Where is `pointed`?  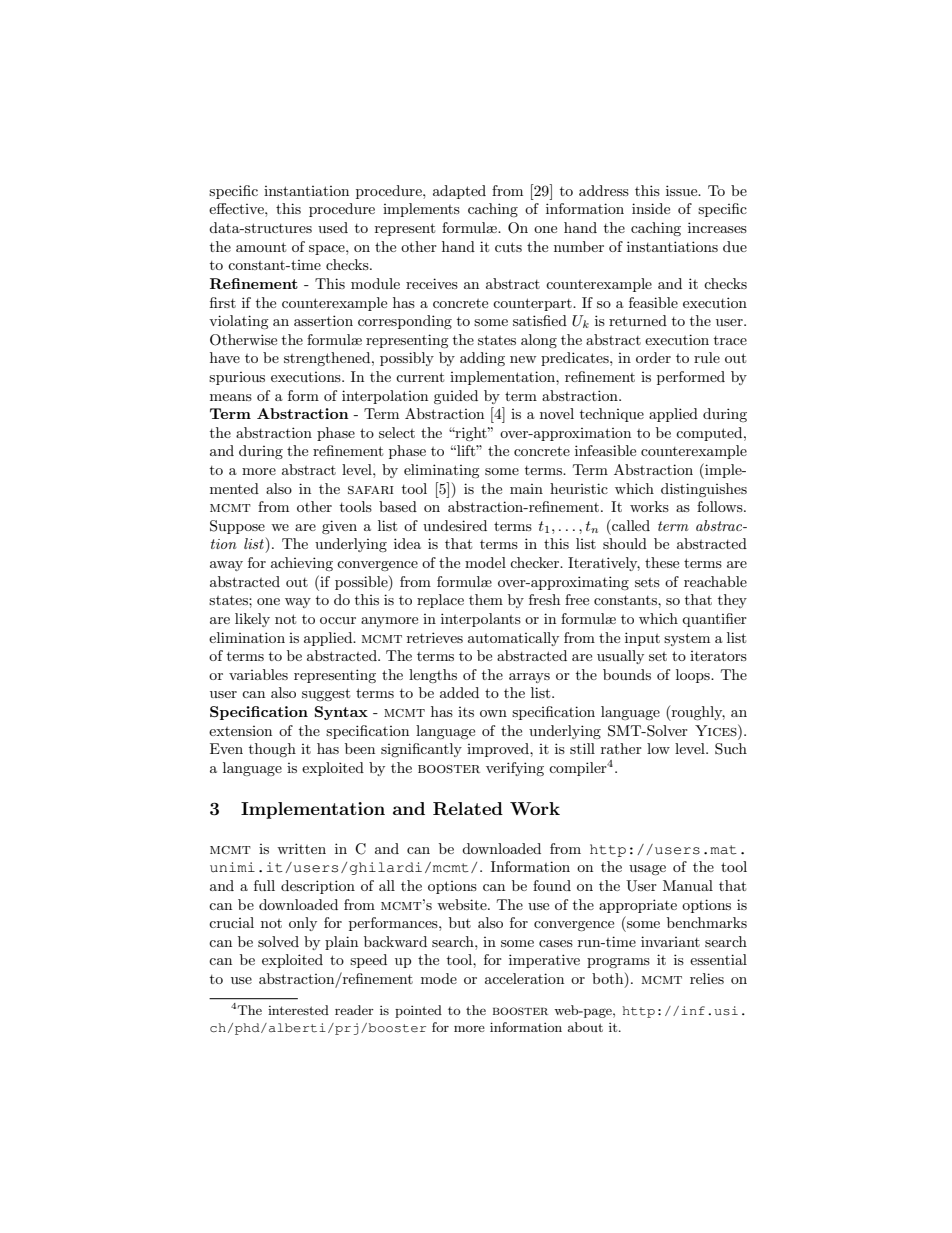 pointed is located at coordinates (418, 1011).
